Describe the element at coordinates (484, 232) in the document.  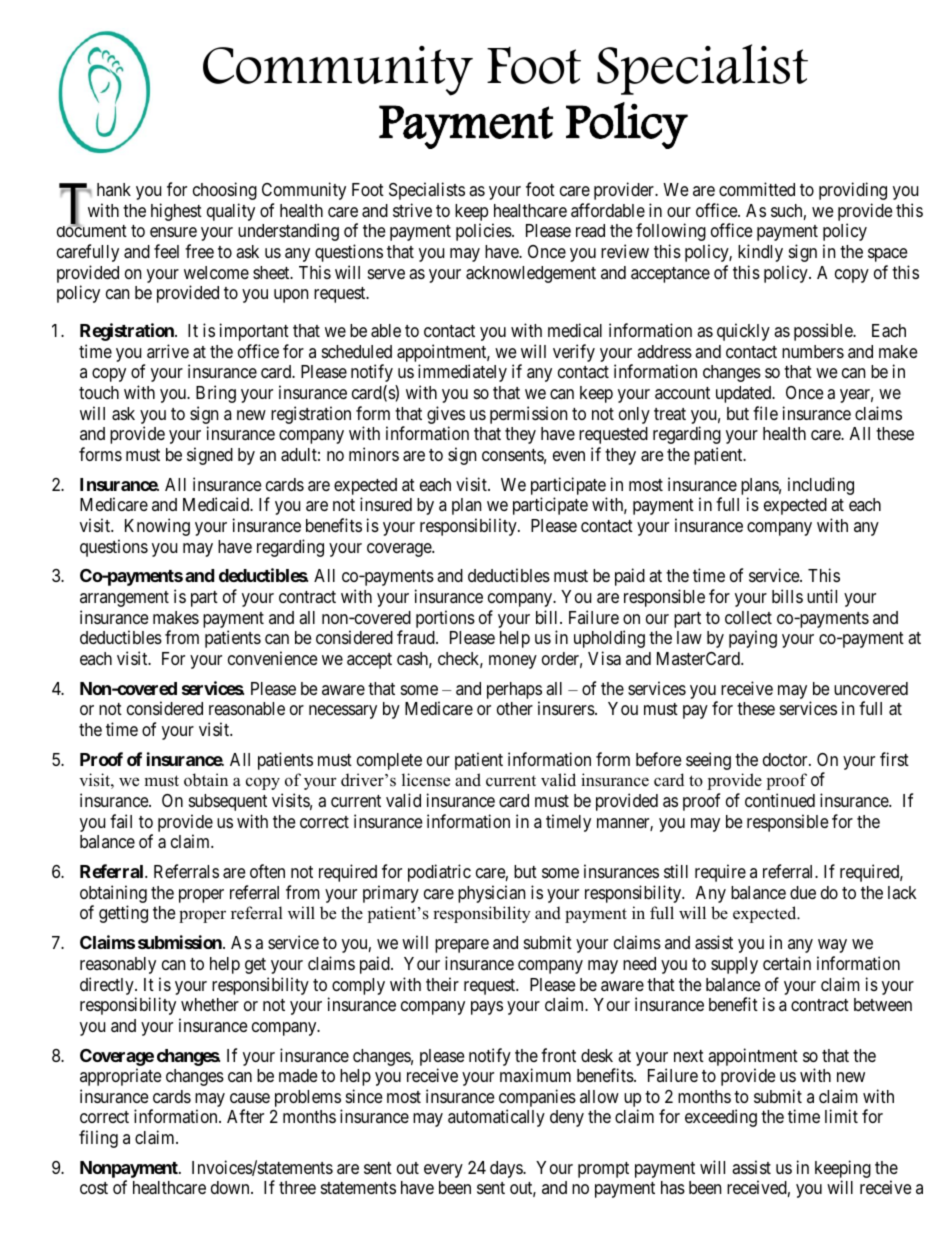
I see `policies` at that location.
